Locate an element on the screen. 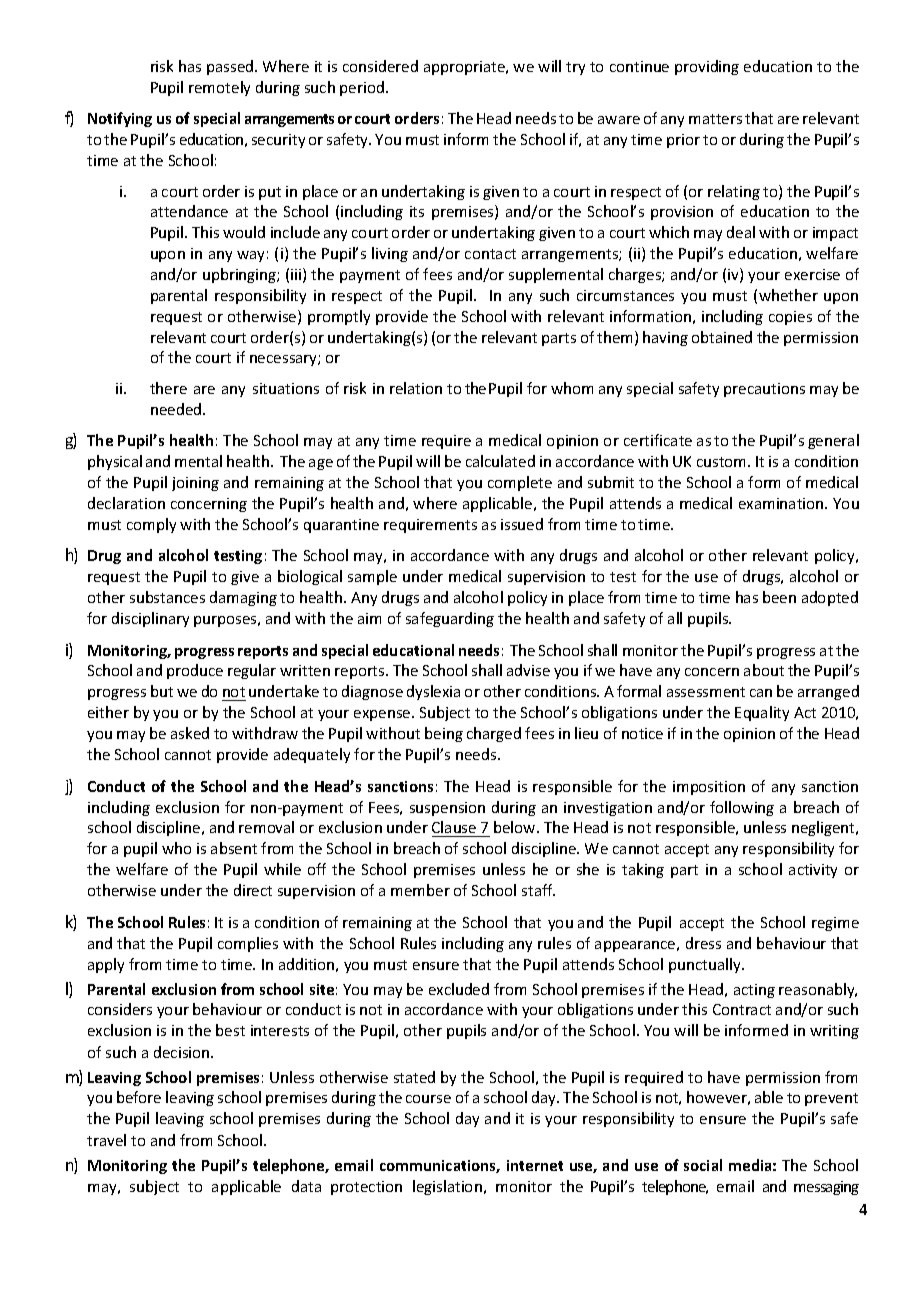 The height and width of the screenshot is (1309, 924). absent is located at coordinates (234, 848).
